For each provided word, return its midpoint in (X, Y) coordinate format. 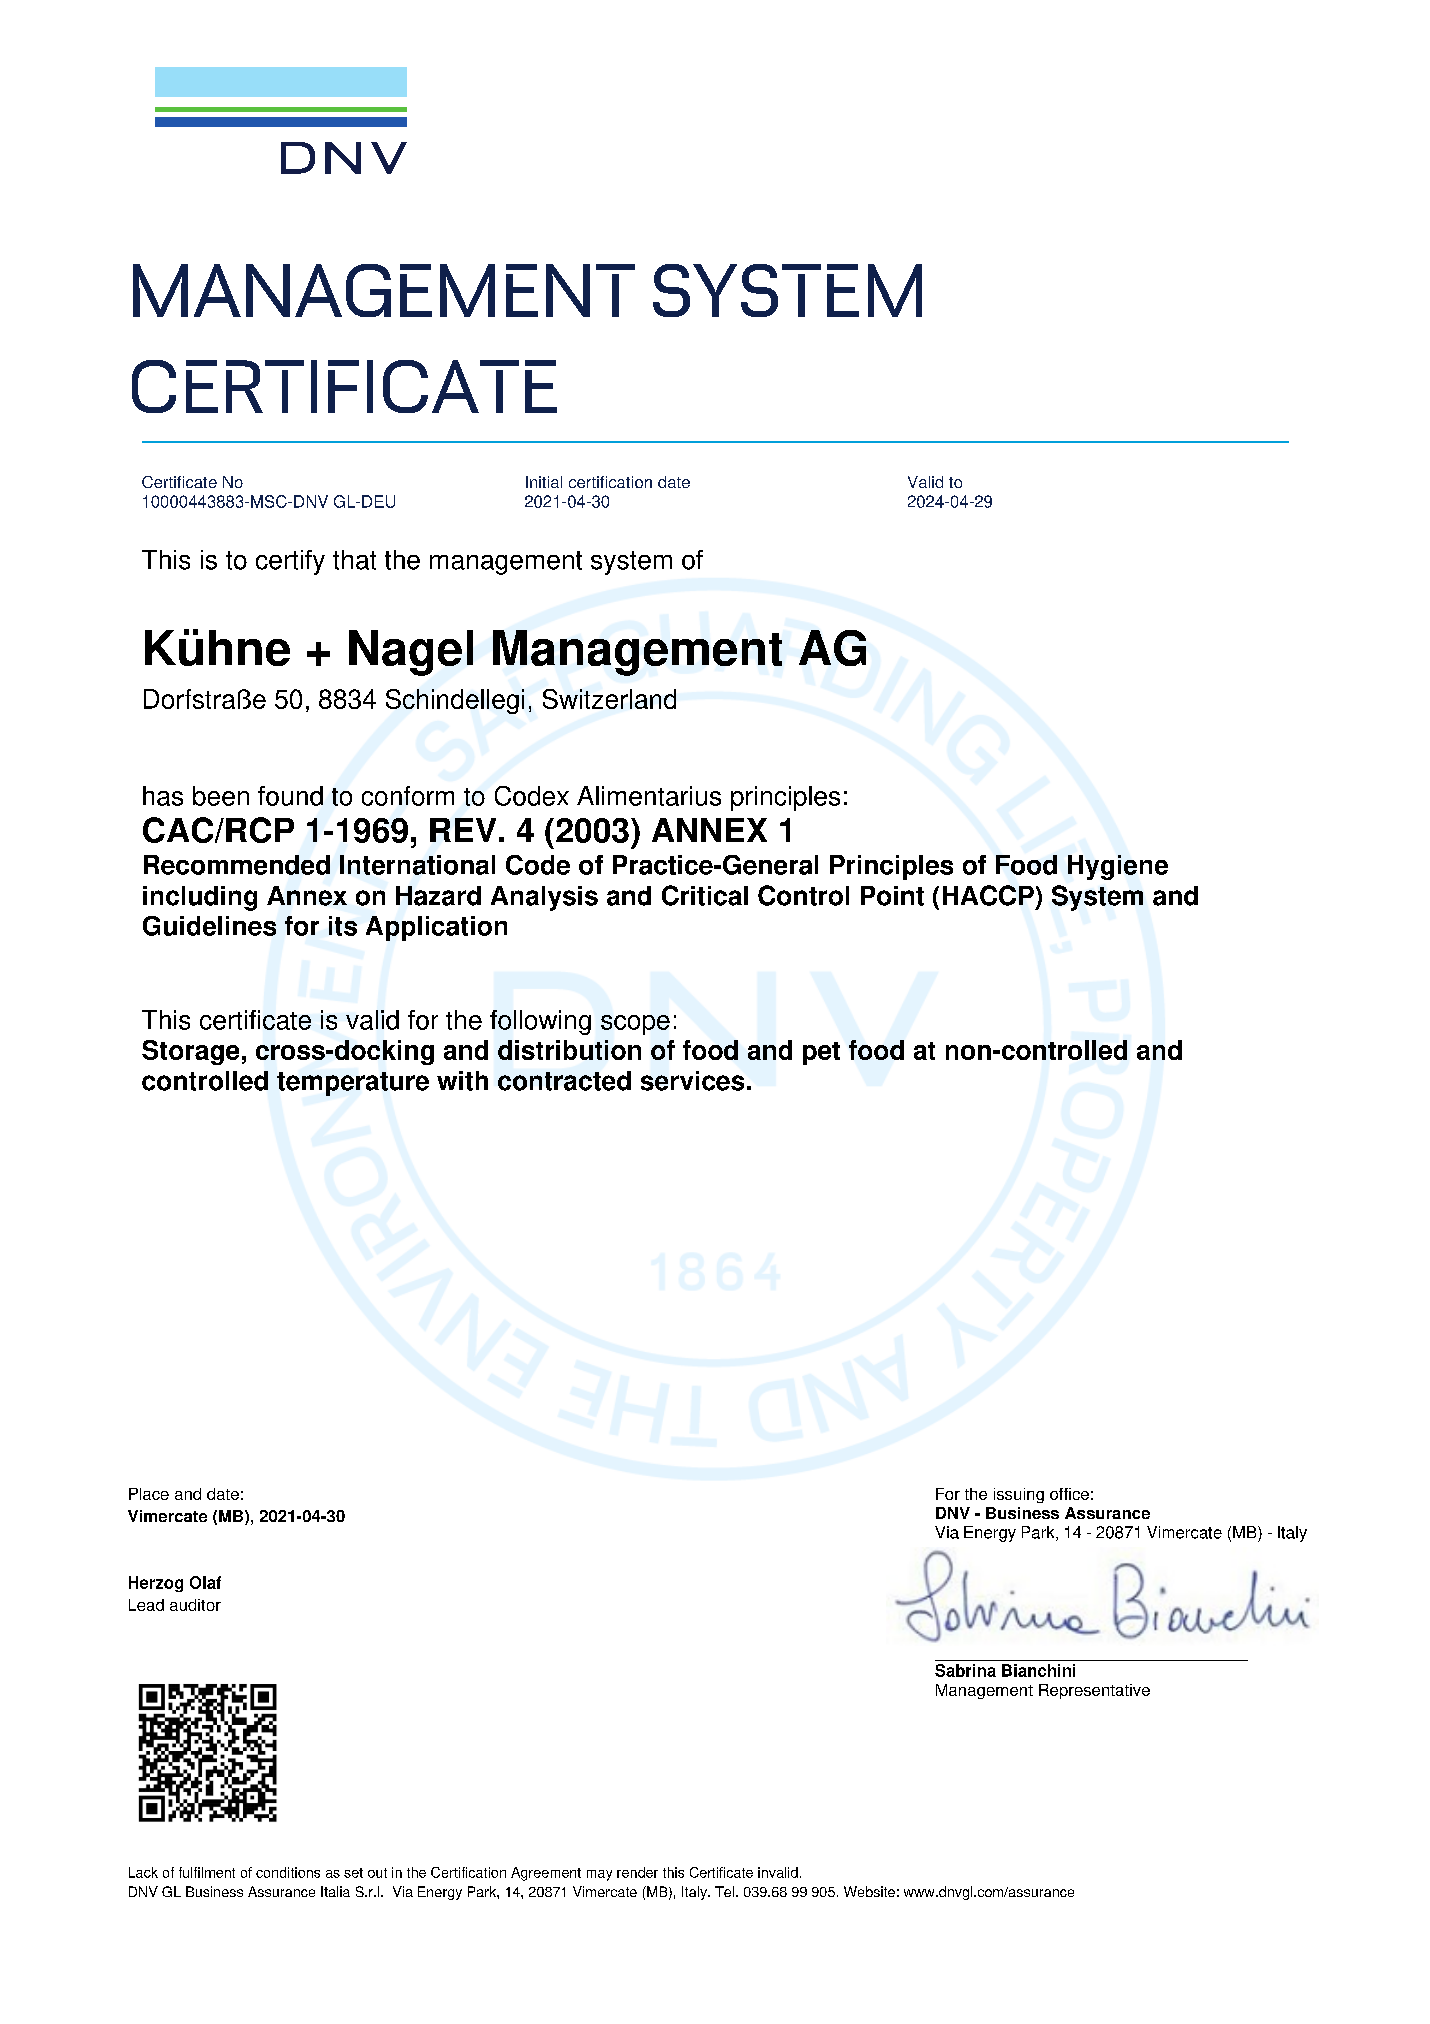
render (637, 1872)
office (1069, 1494)
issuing (1019, 1495)
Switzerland (609, 699)
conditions (288, 1872)
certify (290, 562)
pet (821, 1053)
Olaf (205, 1582)
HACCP (988, 895)
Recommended (237, 865)
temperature (353, 1084)
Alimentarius (649, 796)
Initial (544, 482)
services (692, 1081)
